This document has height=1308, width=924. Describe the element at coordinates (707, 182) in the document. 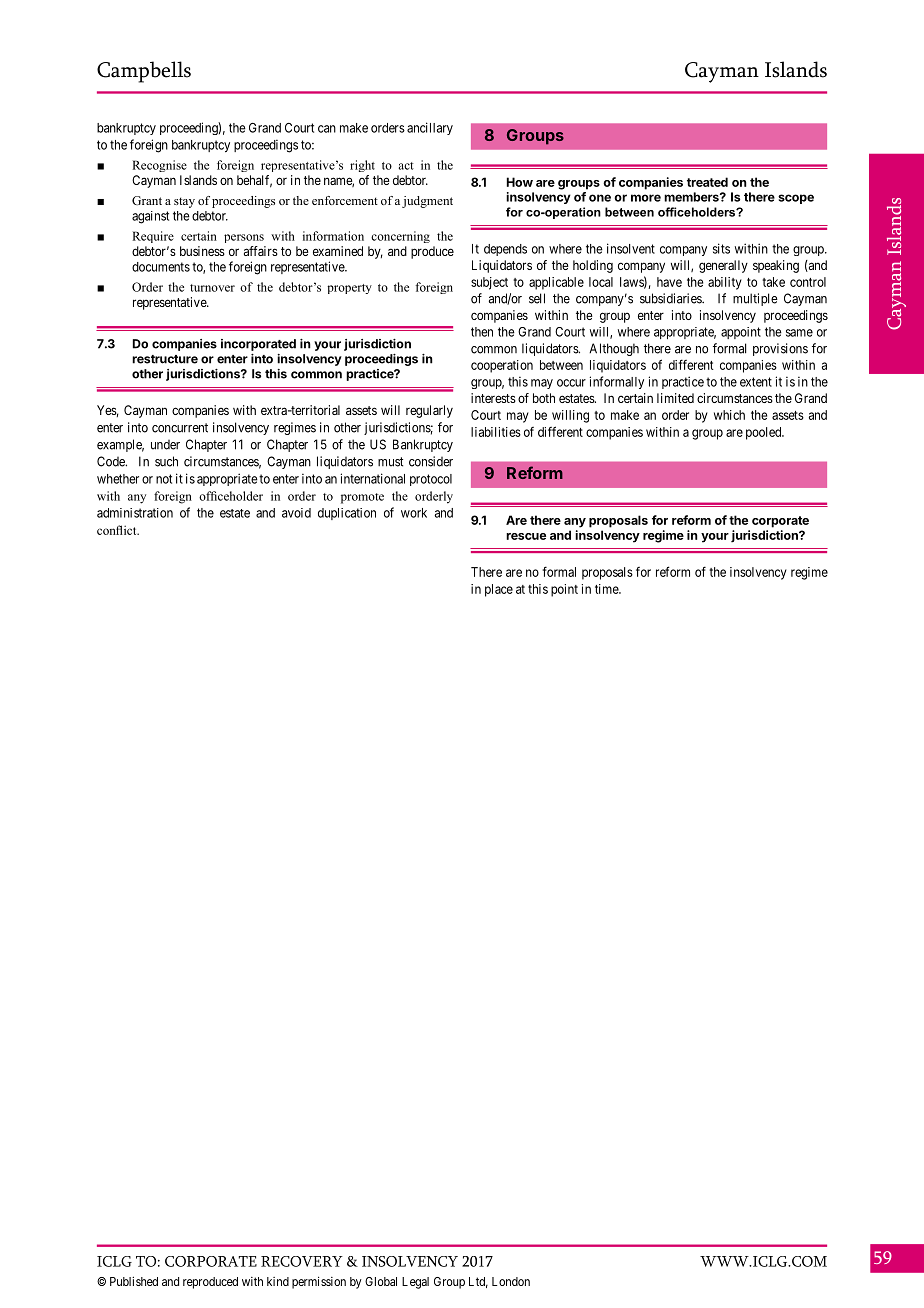

I see `treated` at that location.
